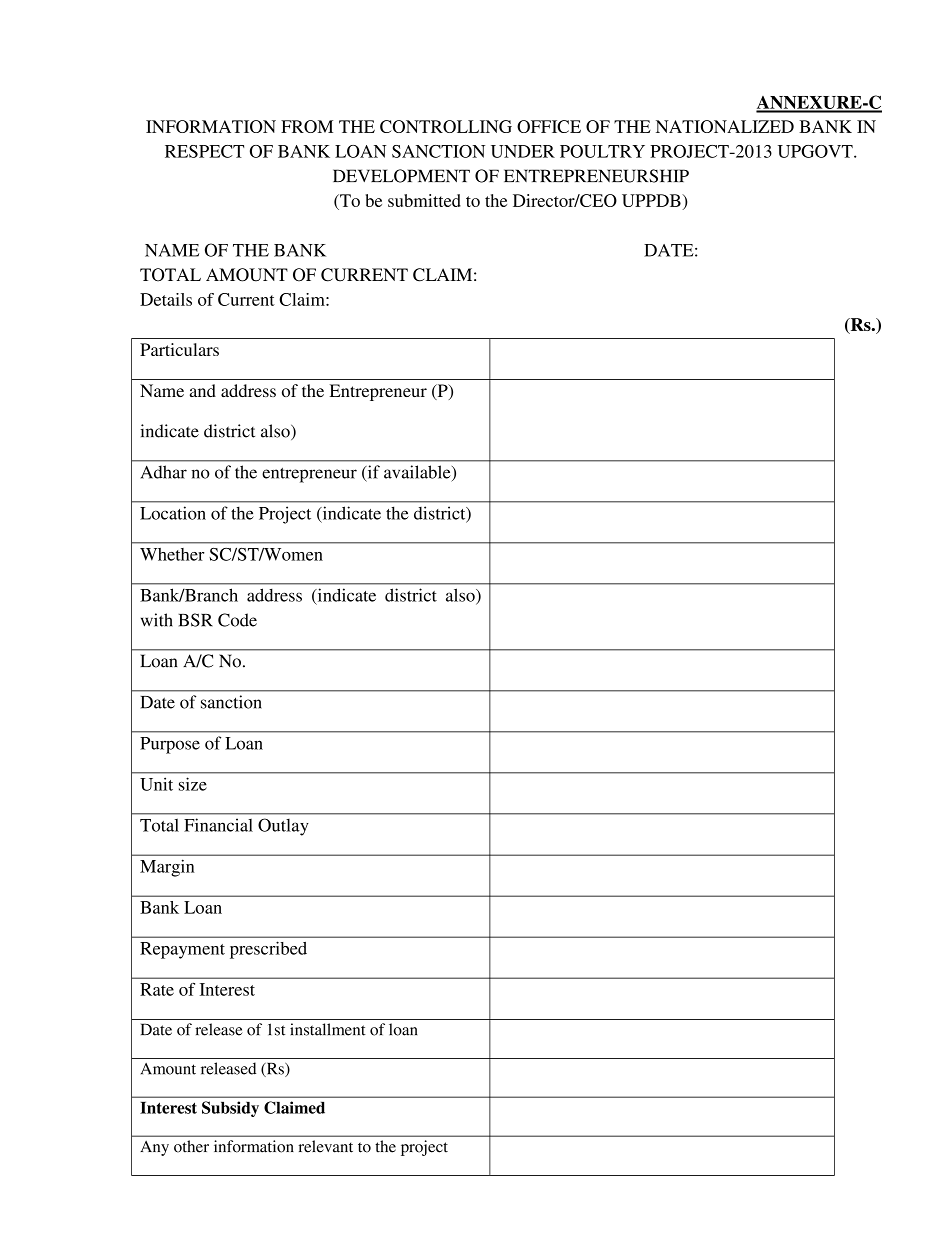  What do you see at coordinates (203, 390) in the screenshot?
I see `and` at bounding box center [203, 390].
